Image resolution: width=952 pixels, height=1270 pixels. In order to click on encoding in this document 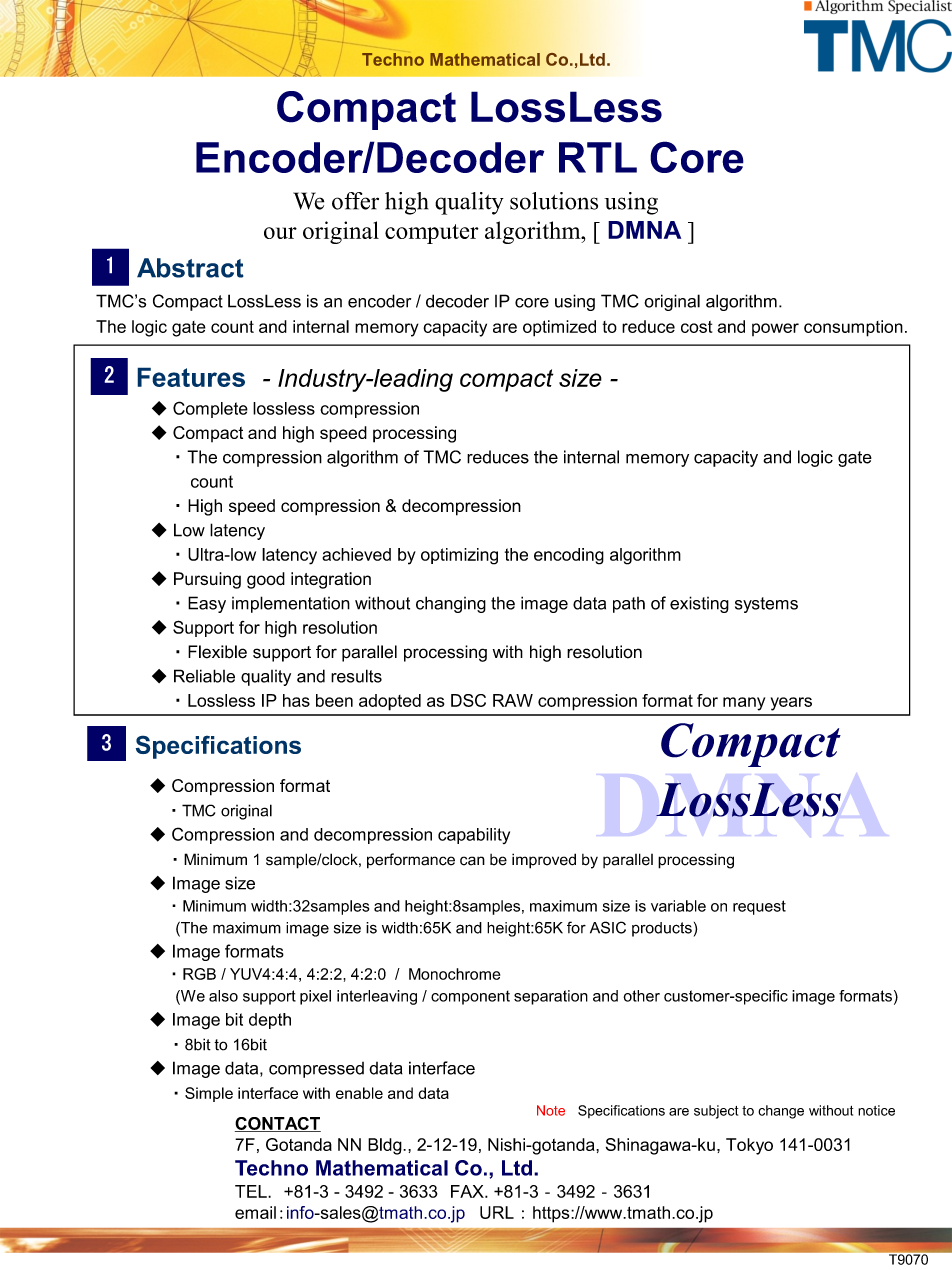, I will do `click(569, 556)`.
